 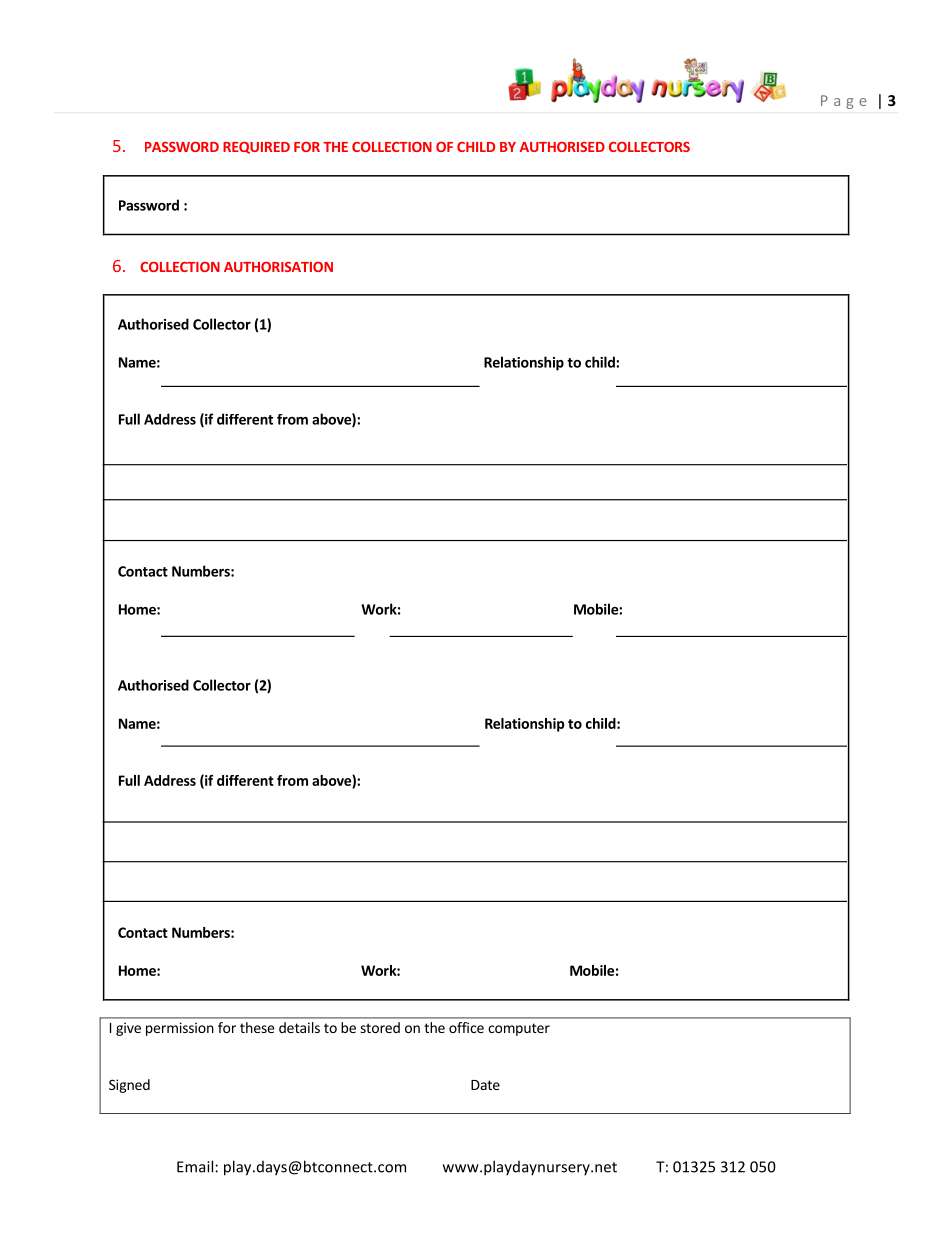 What do you see at coordinates (380, 1027) in the screenshot?
I see `stored` at bounding box center [380, 1027].
